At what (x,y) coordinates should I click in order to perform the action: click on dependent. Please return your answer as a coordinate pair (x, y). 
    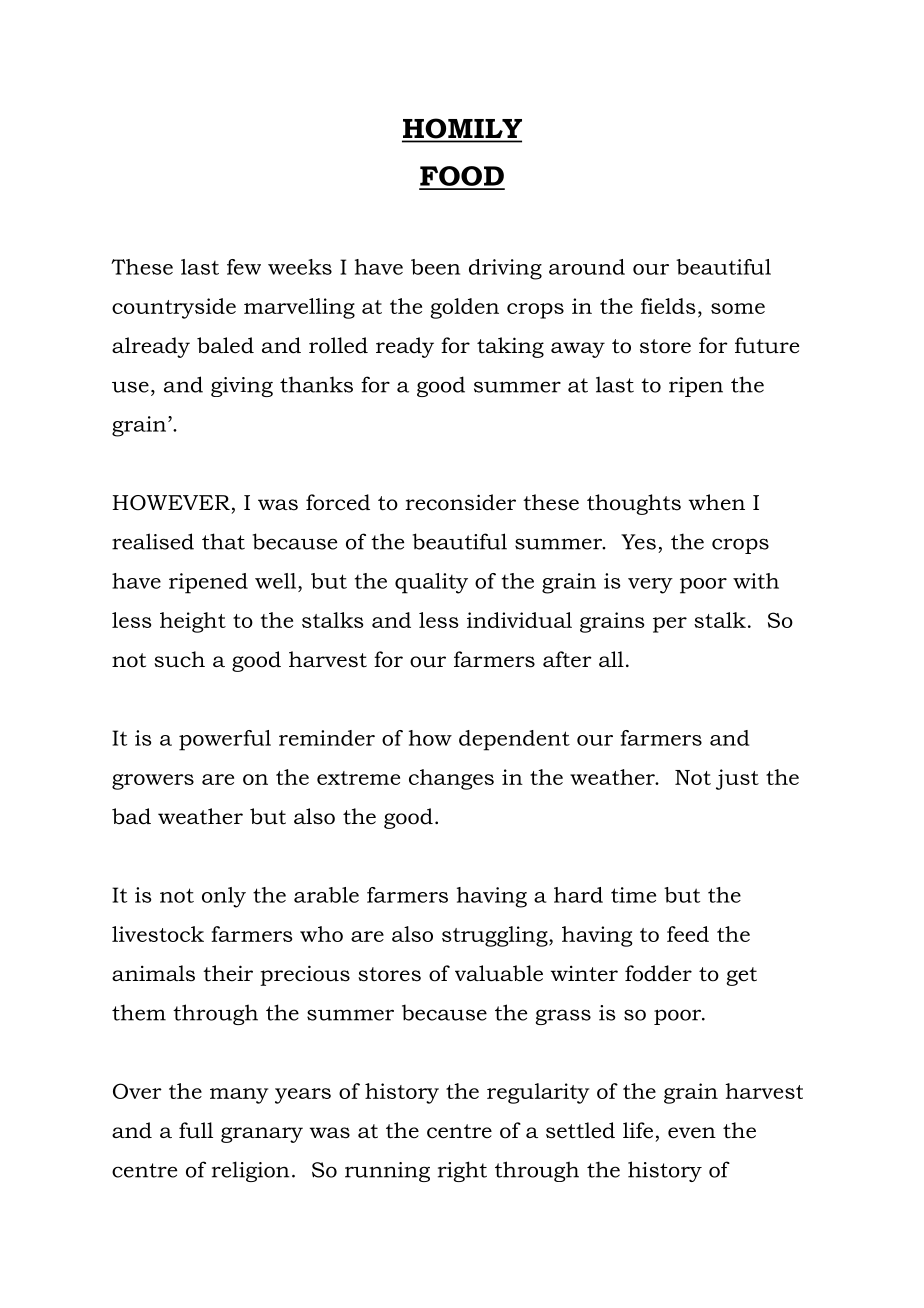
    Looking at the image, I should click on (514, 740).
